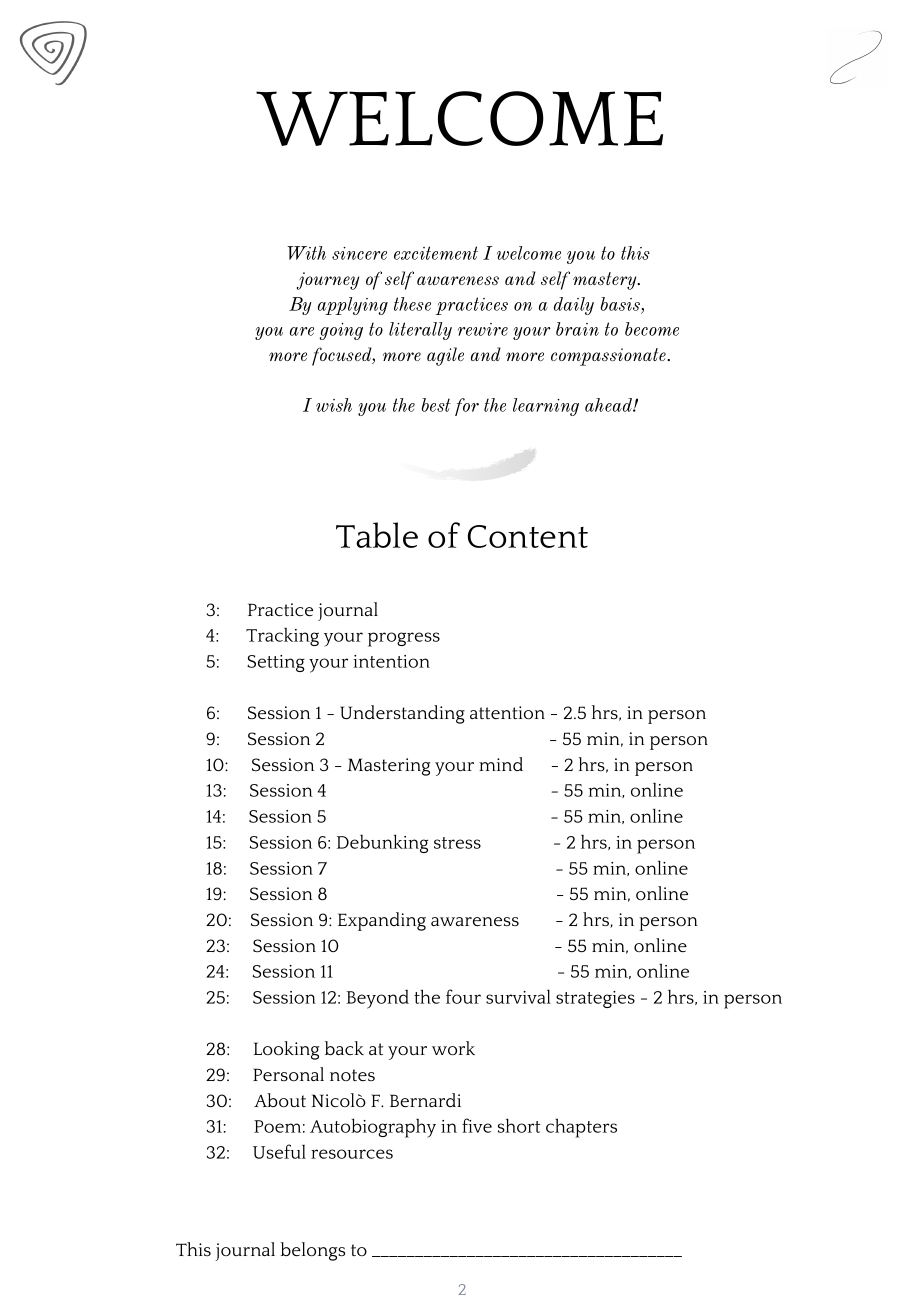  What do you see at coordinates (313, 1251) in the screenshot?
I see `belongs` at bounding box center [313, 1251].
